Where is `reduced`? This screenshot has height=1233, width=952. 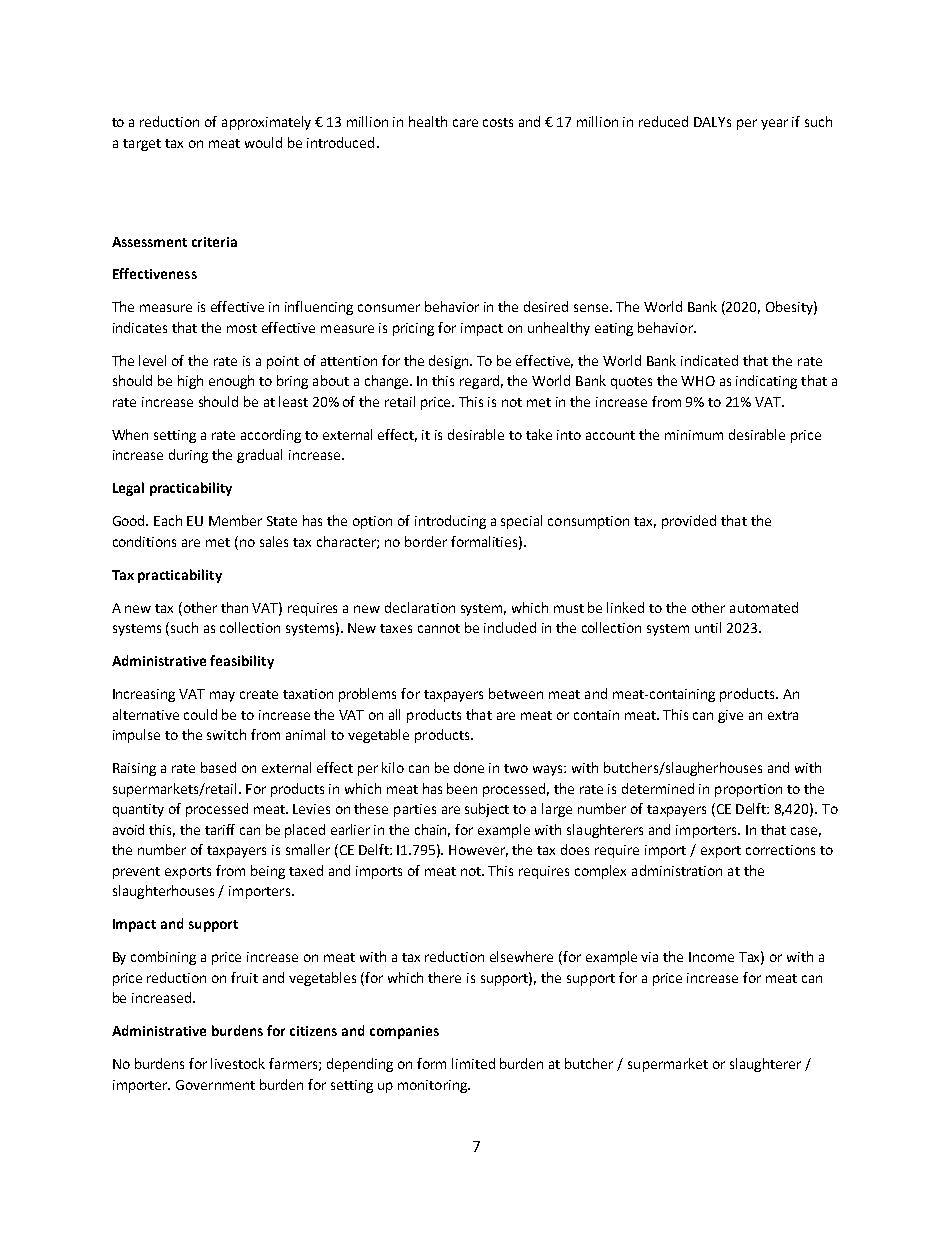
reduced is located at coordinates (663, 121).
